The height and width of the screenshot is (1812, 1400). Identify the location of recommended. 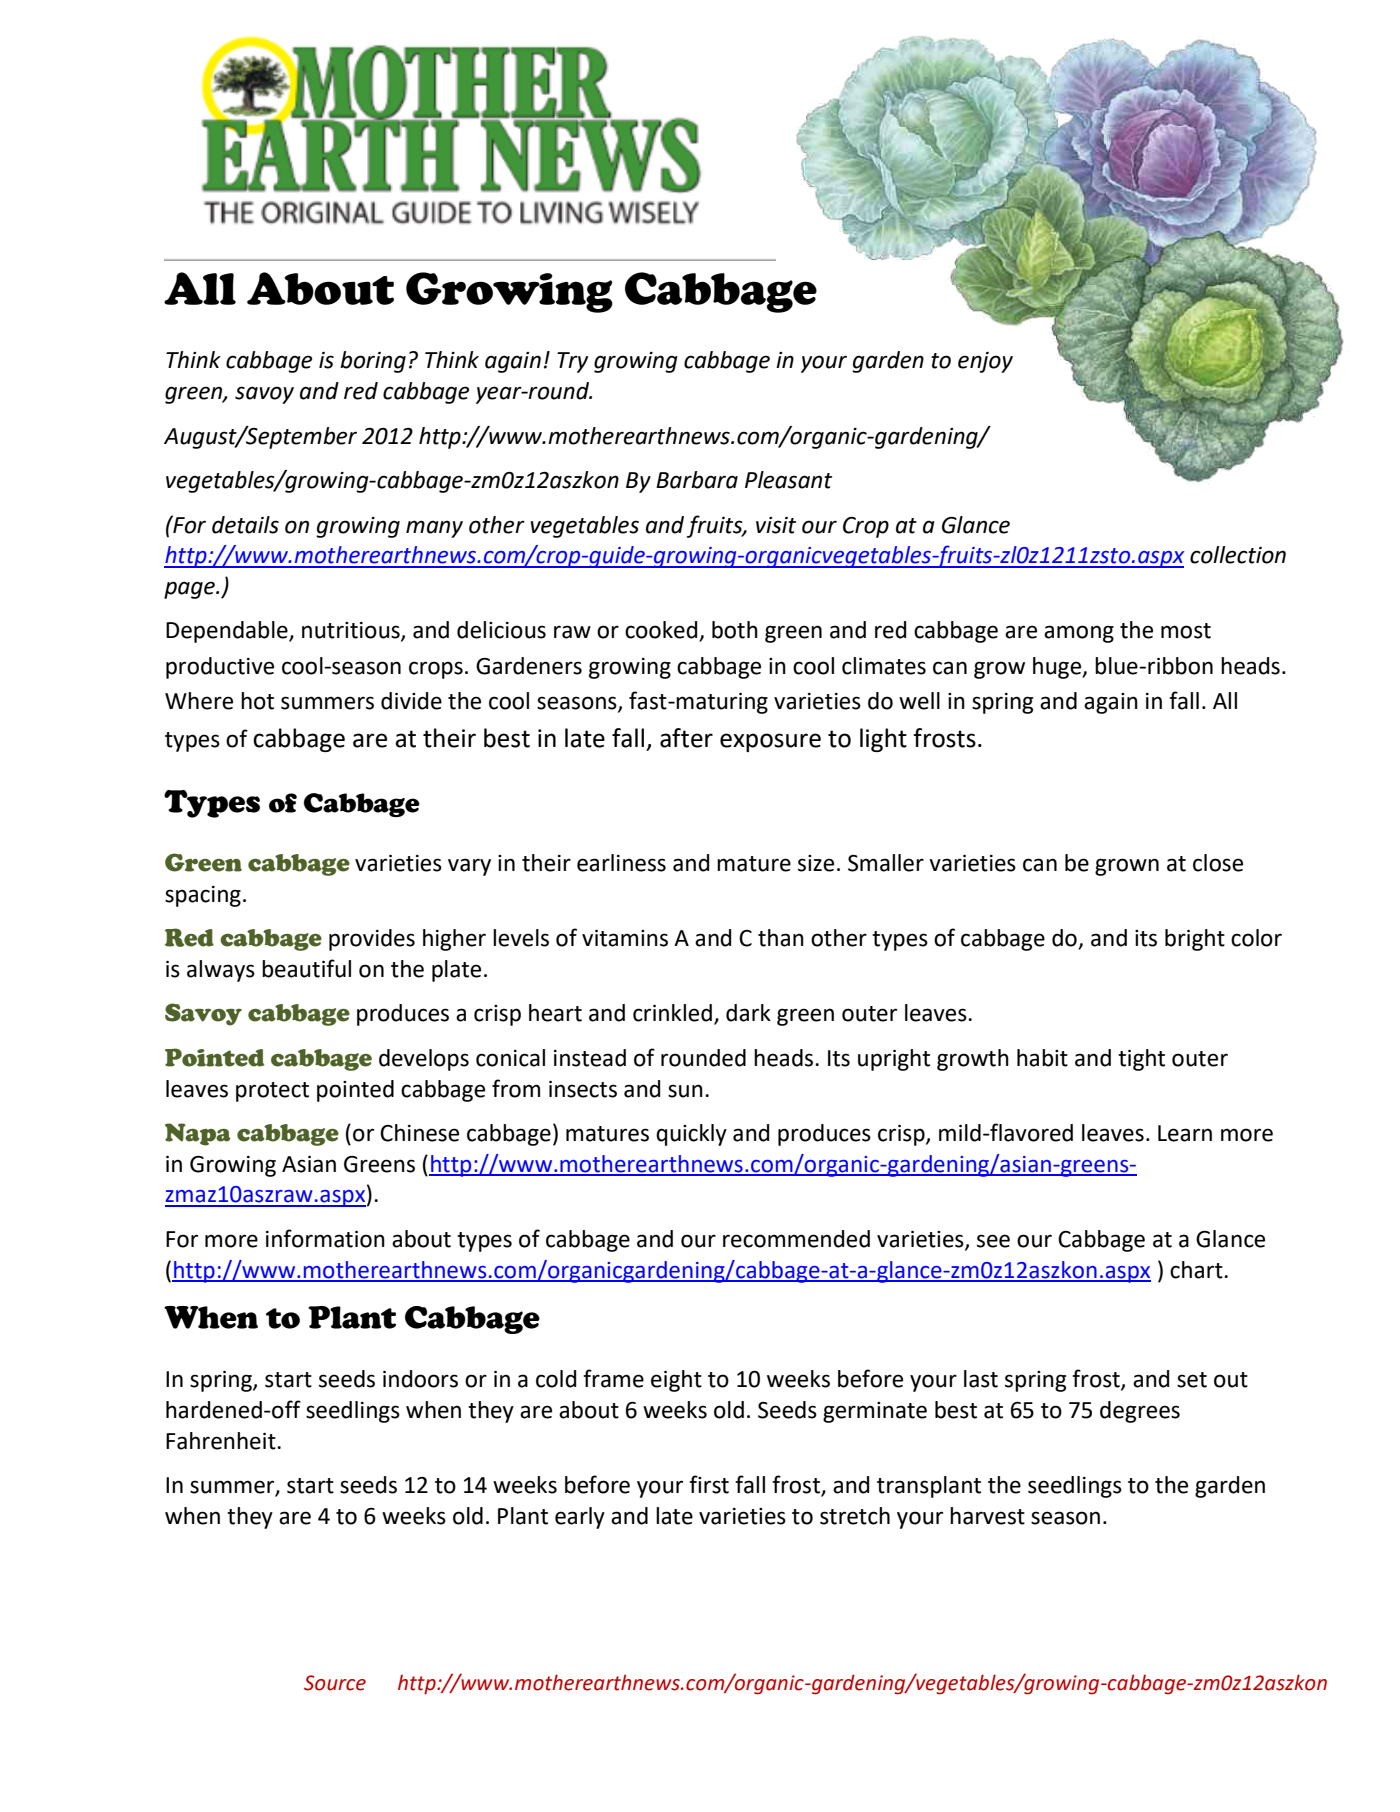
(796, 1239).
